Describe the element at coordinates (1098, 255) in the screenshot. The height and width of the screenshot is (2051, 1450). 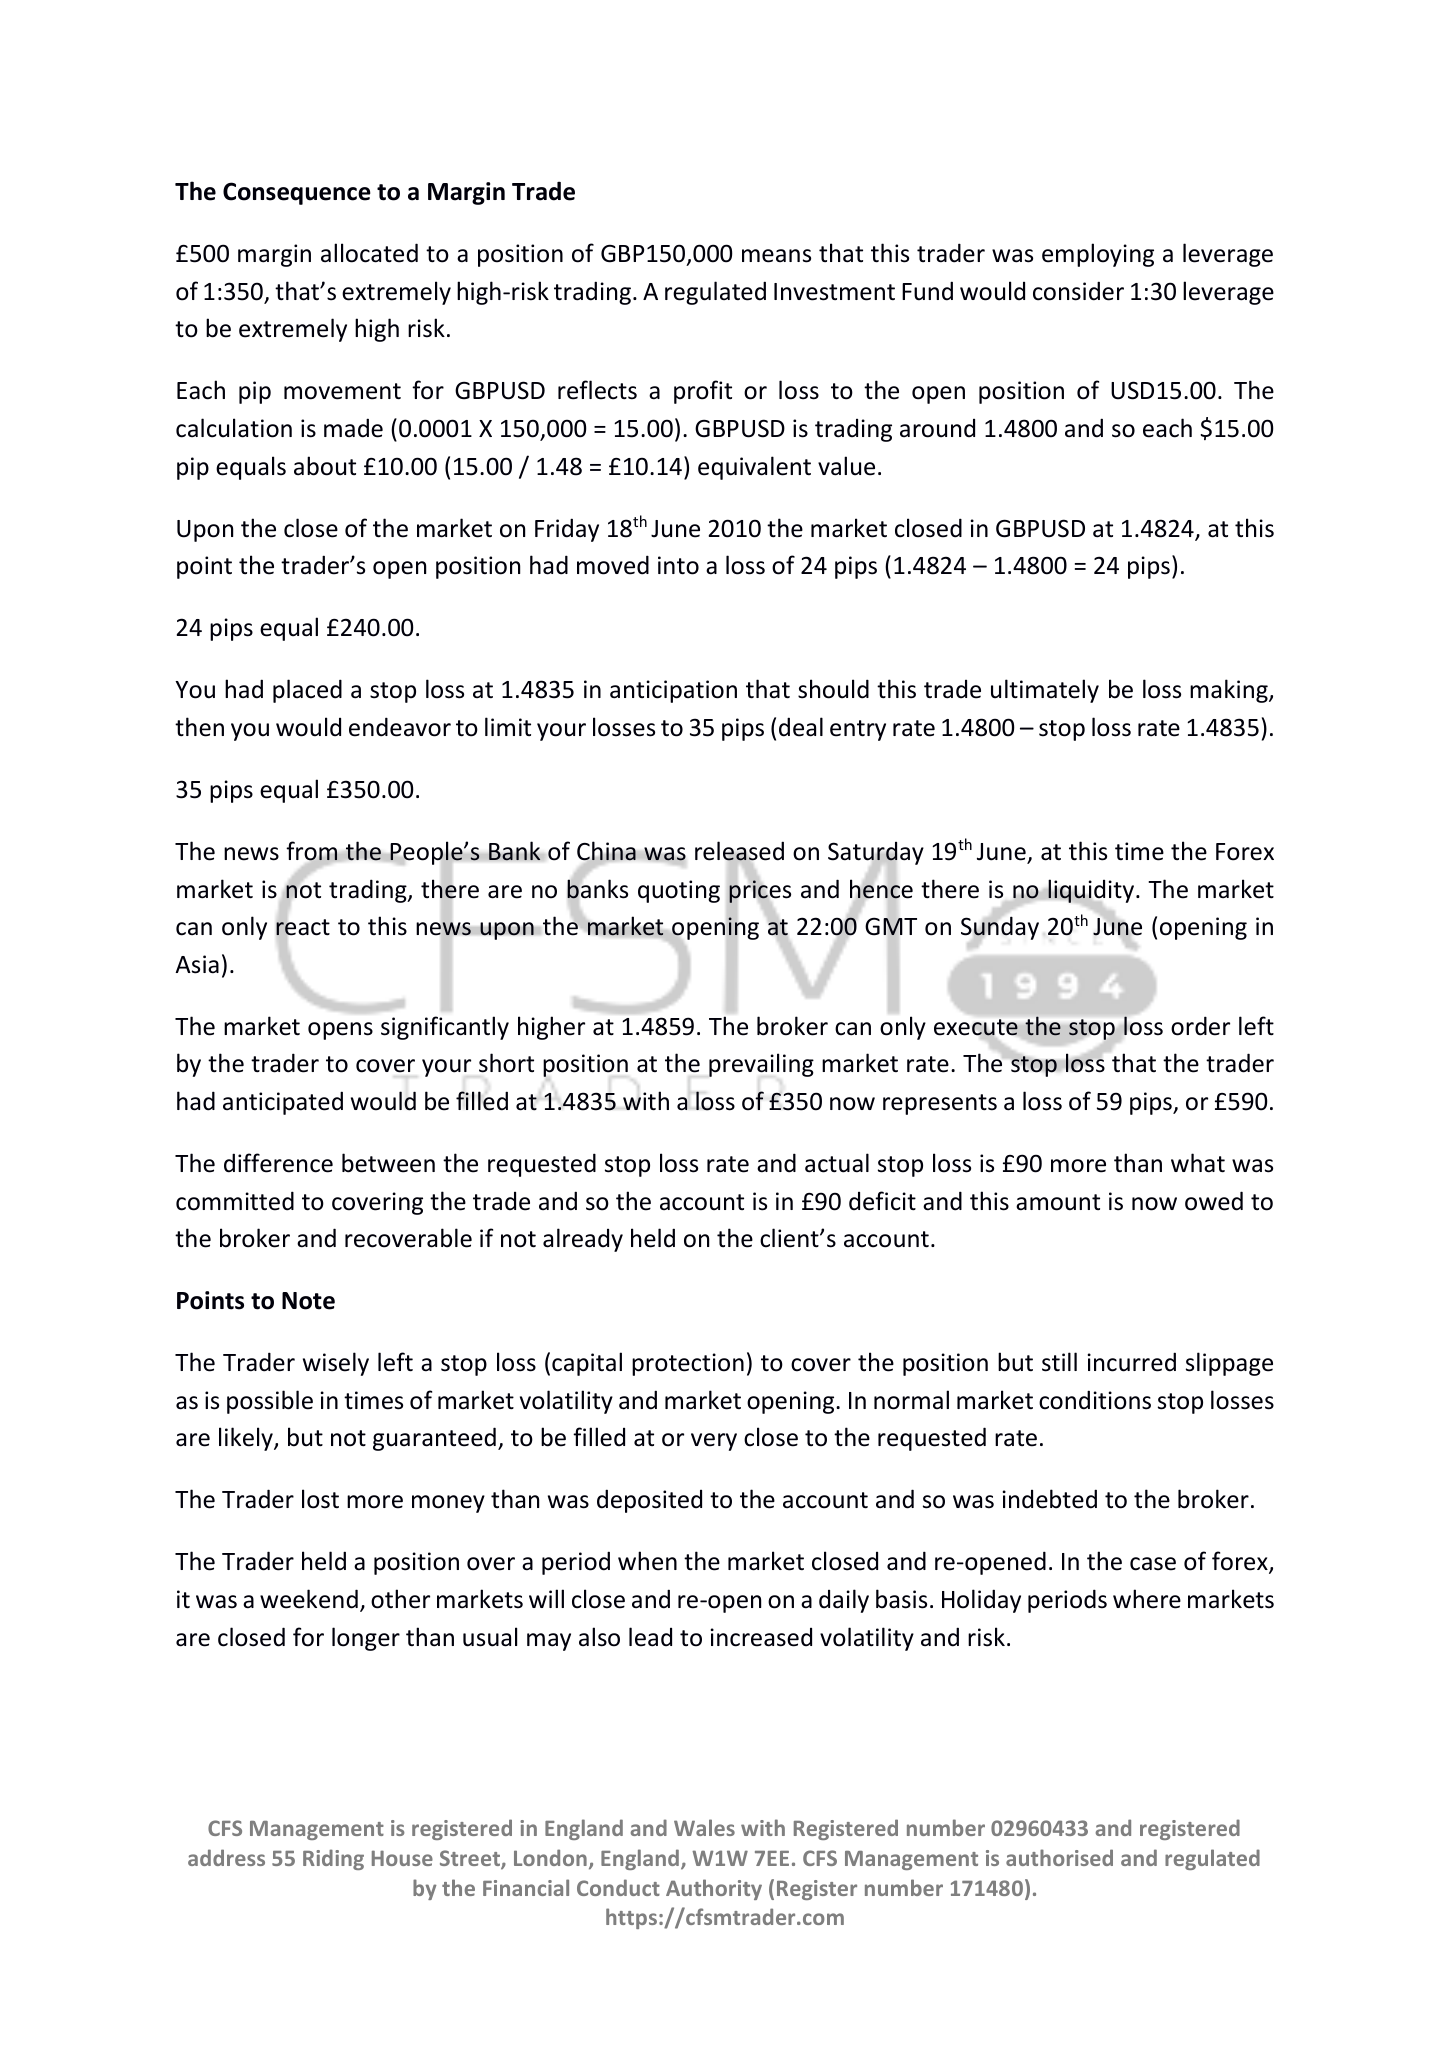
I see `employing` at that location.
